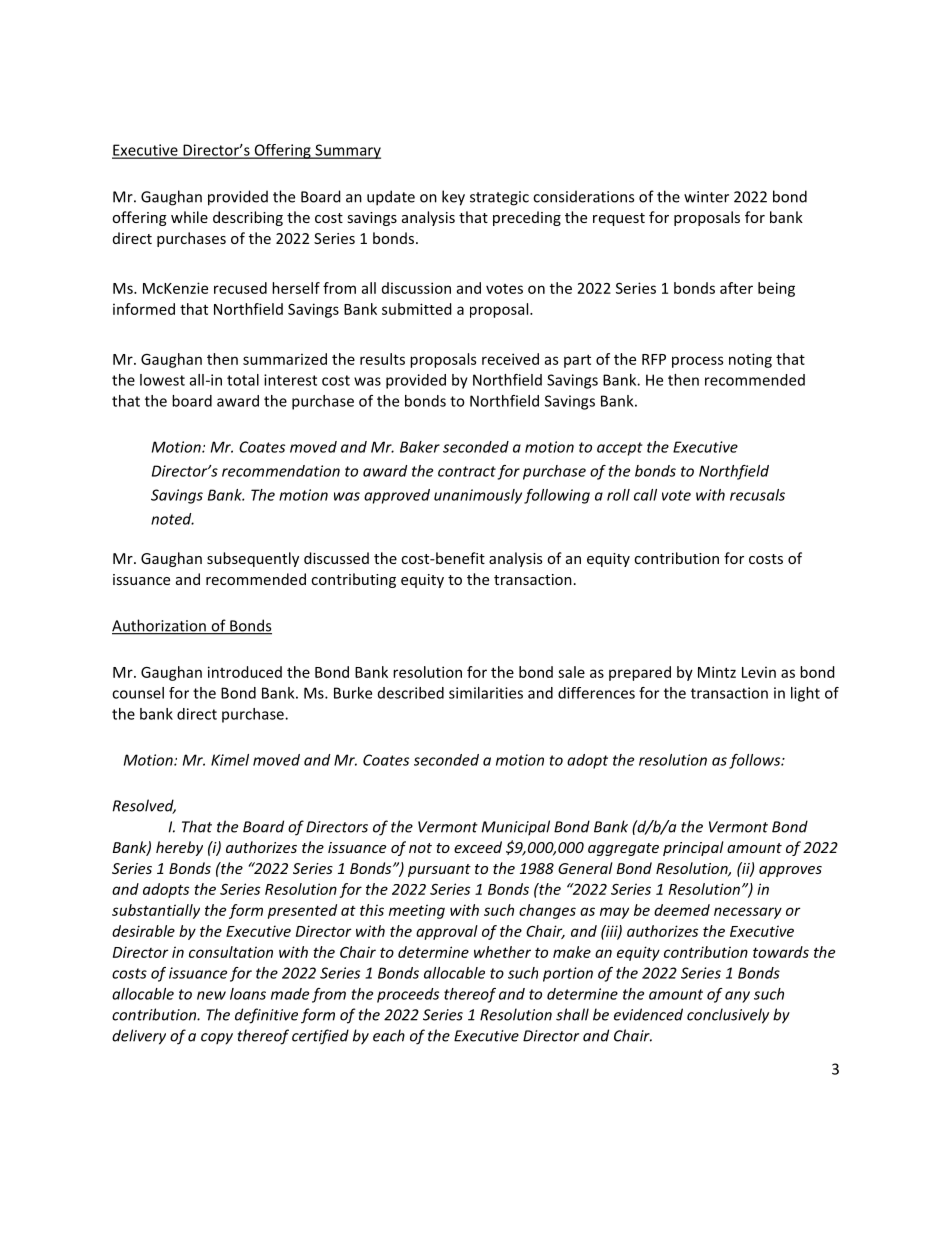 The image size is (952, 1233). I want to click on Mintz, so click(717, 672).
